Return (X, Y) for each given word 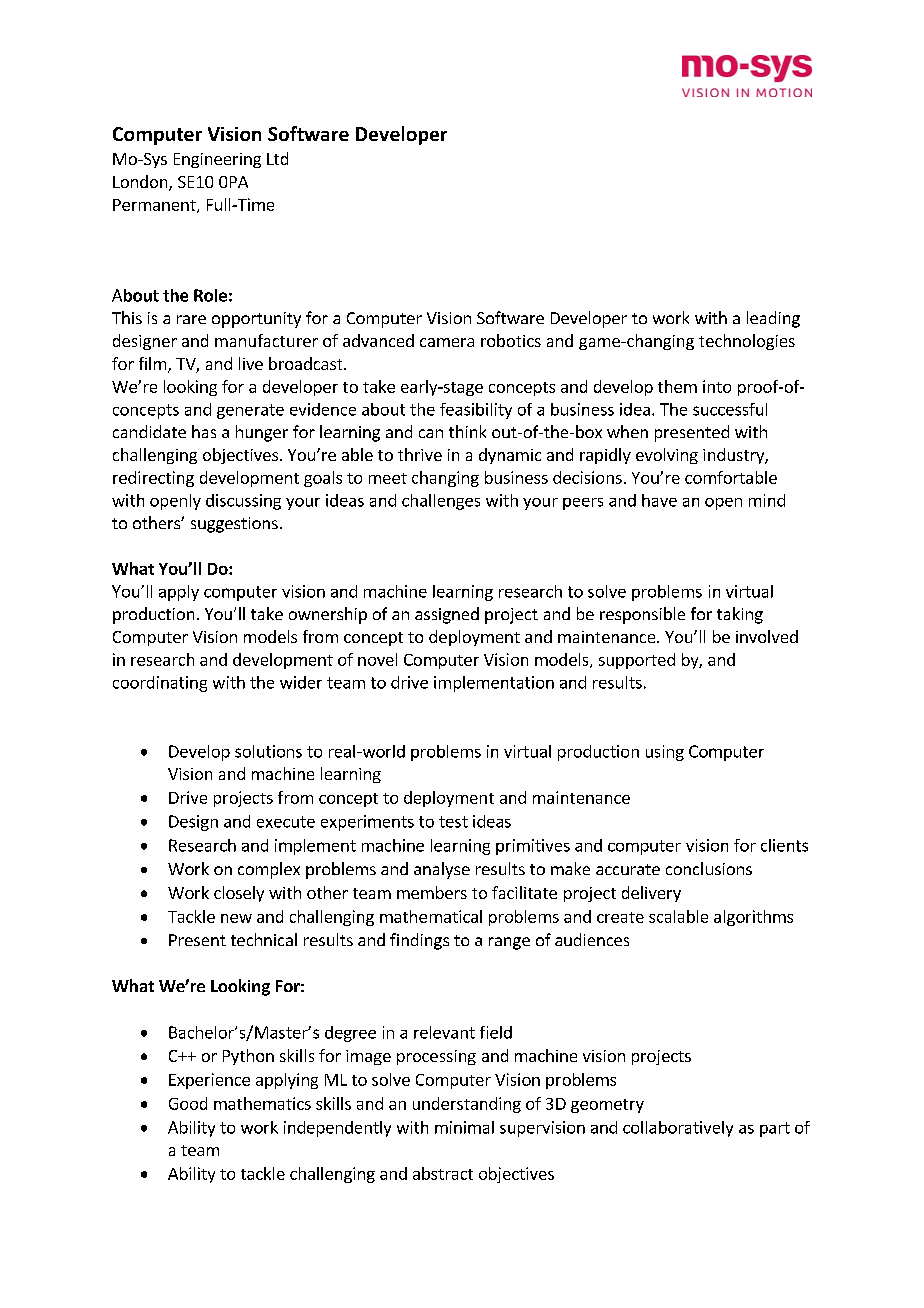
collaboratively (678, 1129)
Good (188, 1103)
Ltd (277, 158)
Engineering (217, 160)
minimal (464, 1127)
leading (773, 319)
